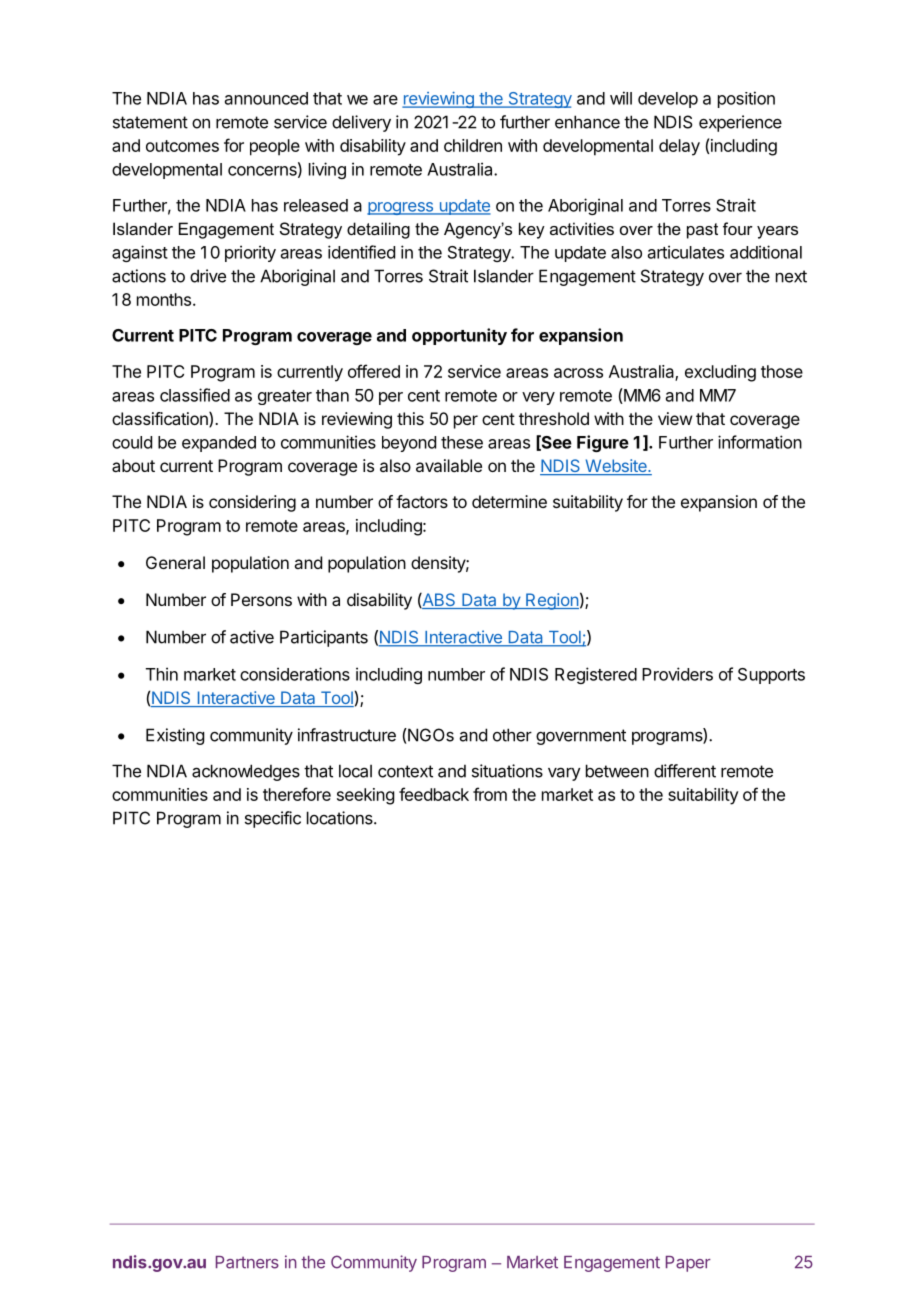 The height and width of the image is (1308, 924). What do you see at coordinates (273, 819) in the image?
I see `specific` at bounding box center [273, 819].
